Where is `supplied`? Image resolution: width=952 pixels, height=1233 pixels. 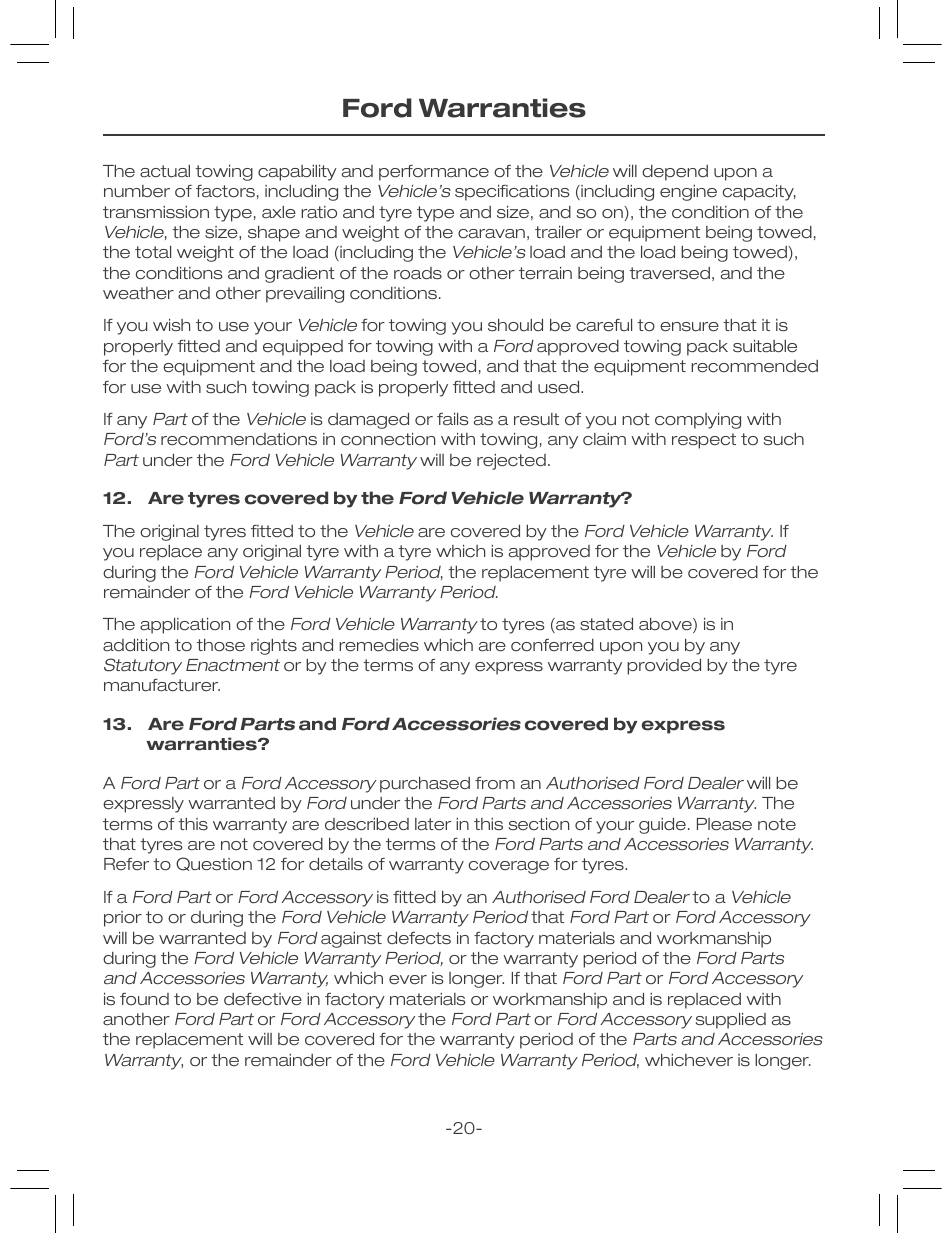
supplied is located at coordinates (730, 1021).
